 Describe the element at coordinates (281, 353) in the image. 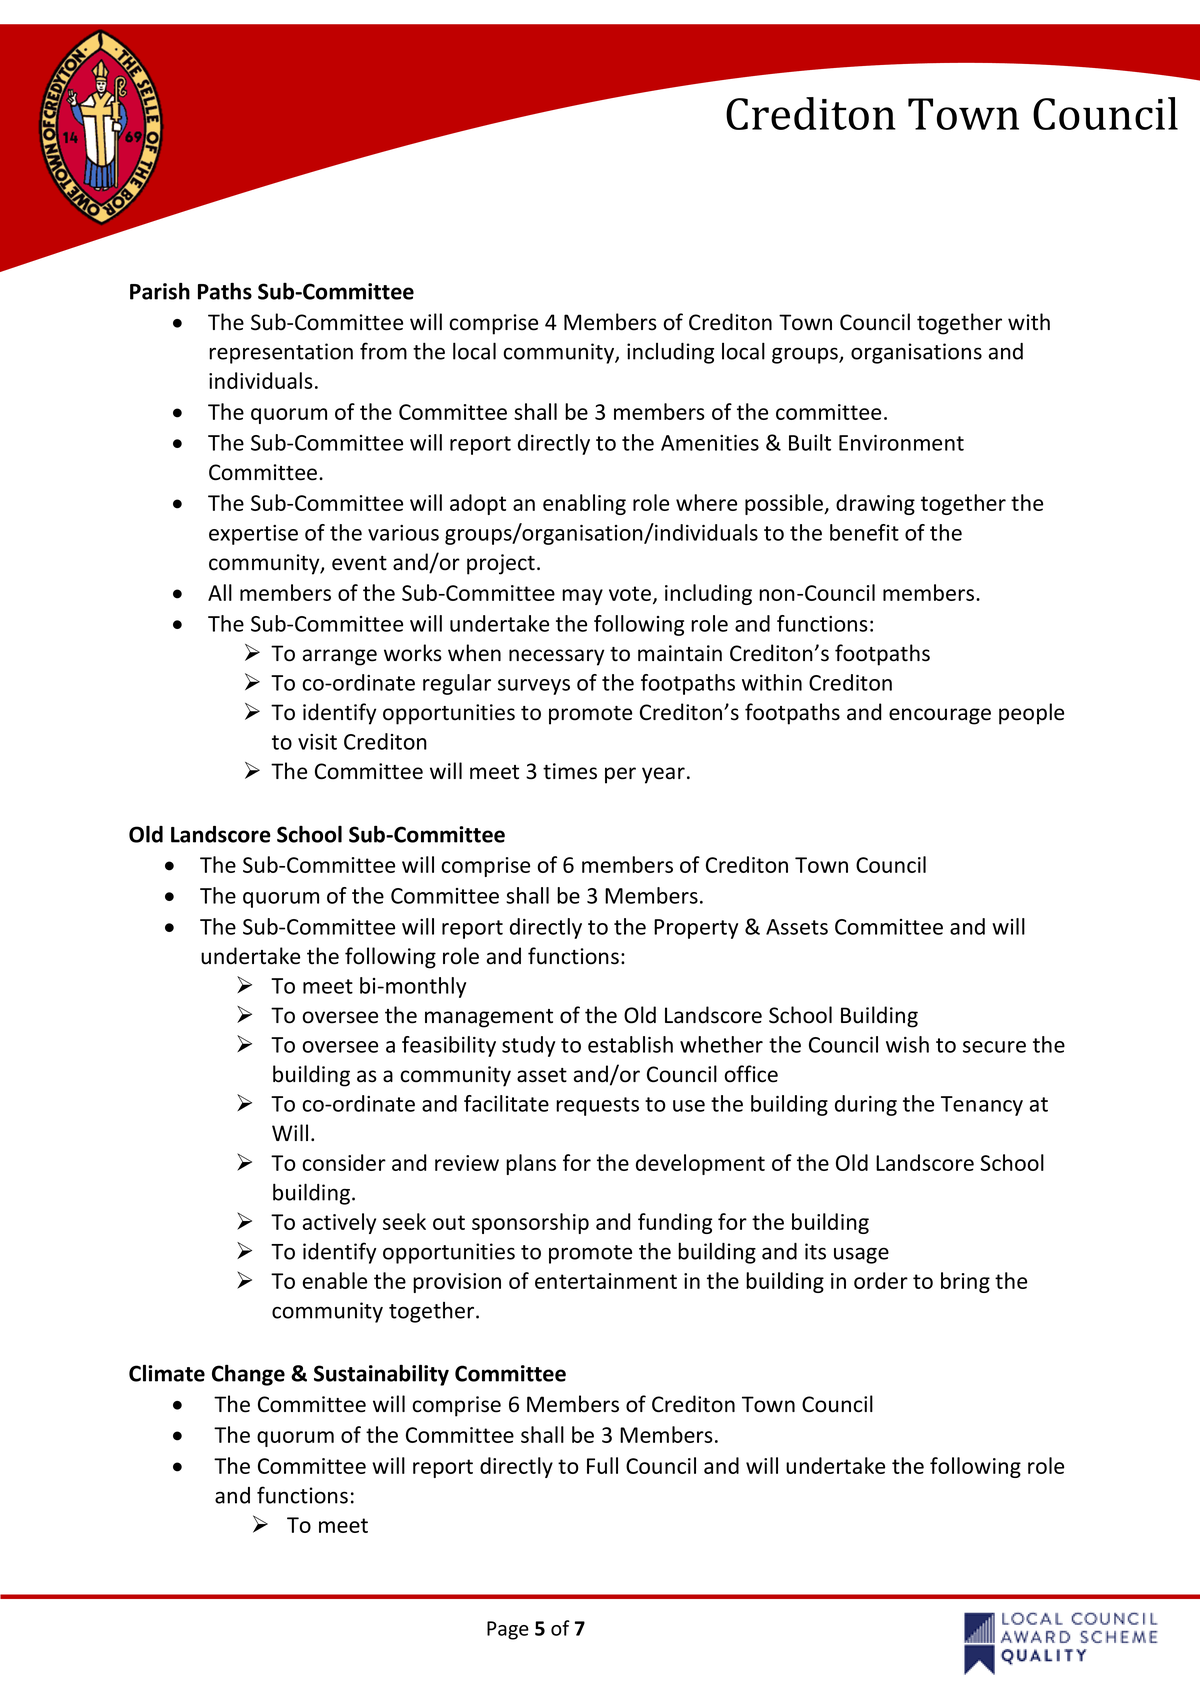

I see `representation` at that location.
